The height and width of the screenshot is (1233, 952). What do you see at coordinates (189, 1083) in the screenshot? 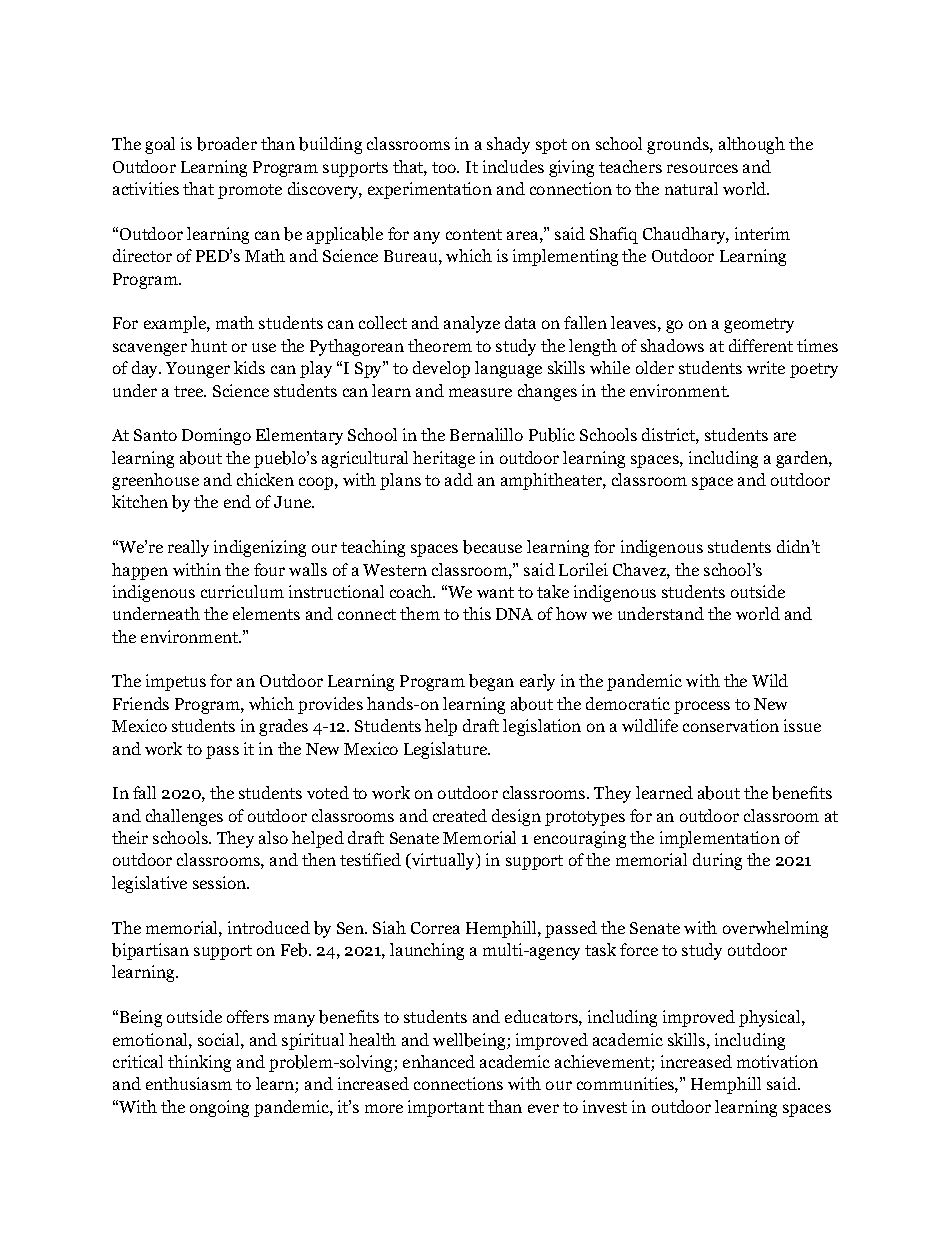
I see `enthusiasm` at bounding box center [189, 1083].
